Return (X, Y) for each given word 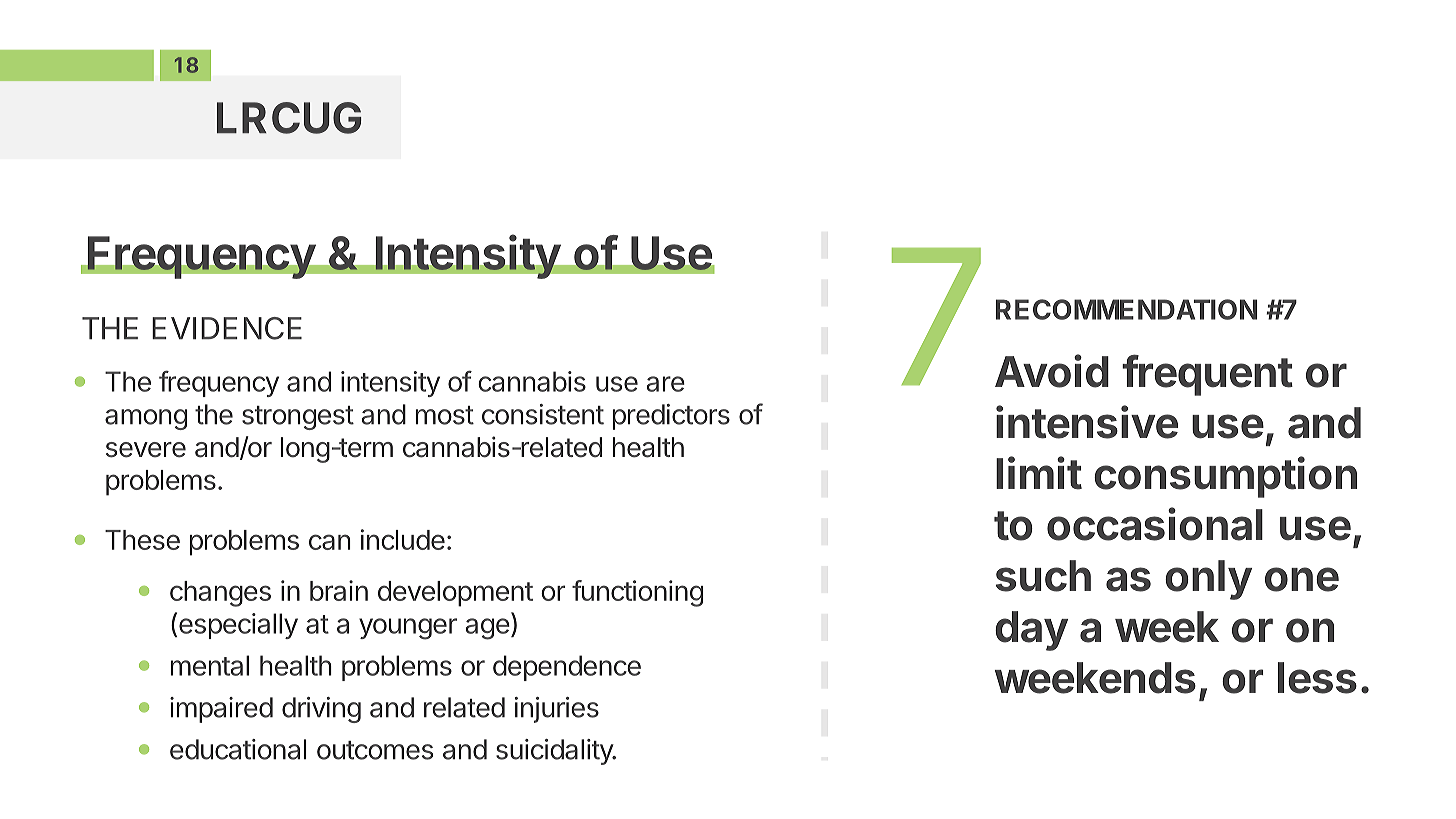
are (666, 384)
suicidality (555, 752)
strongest (298, 418)
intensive (1087, 422)
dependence (567, 668)
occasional (1155, 524)
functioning (637, 593)
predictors (671, 417)
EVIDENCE (227, 328)
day (1031, 631)
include (403, 539)
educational (238, 749)
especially (238, 626)
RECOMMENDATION (1126, 309)
